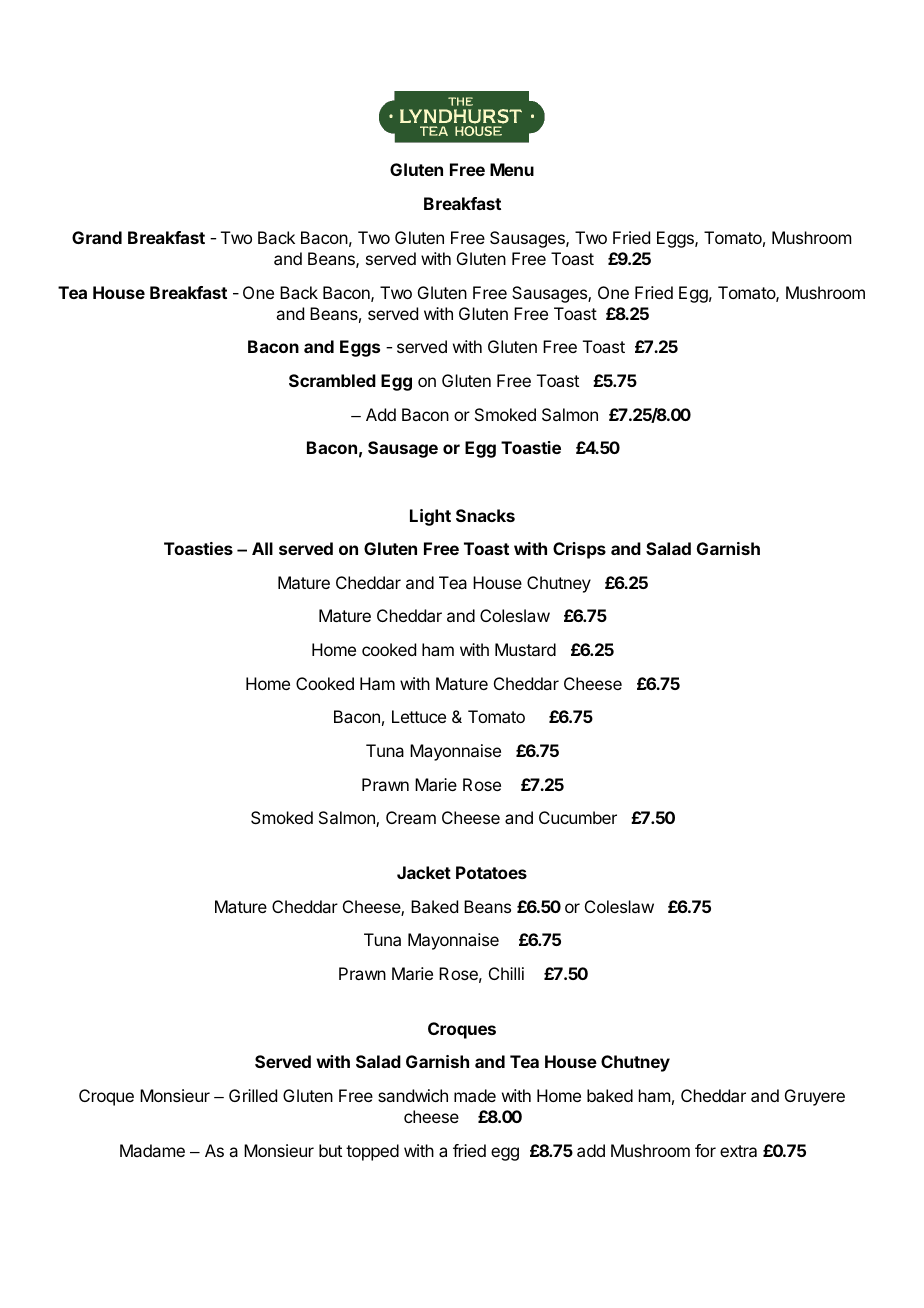 Image resolution: width=924 pixels, height=1308 pixels. What do you see at coordinates (97, 237) in the screenshot?
I see `Grand` at bounding box center [97, 237].
